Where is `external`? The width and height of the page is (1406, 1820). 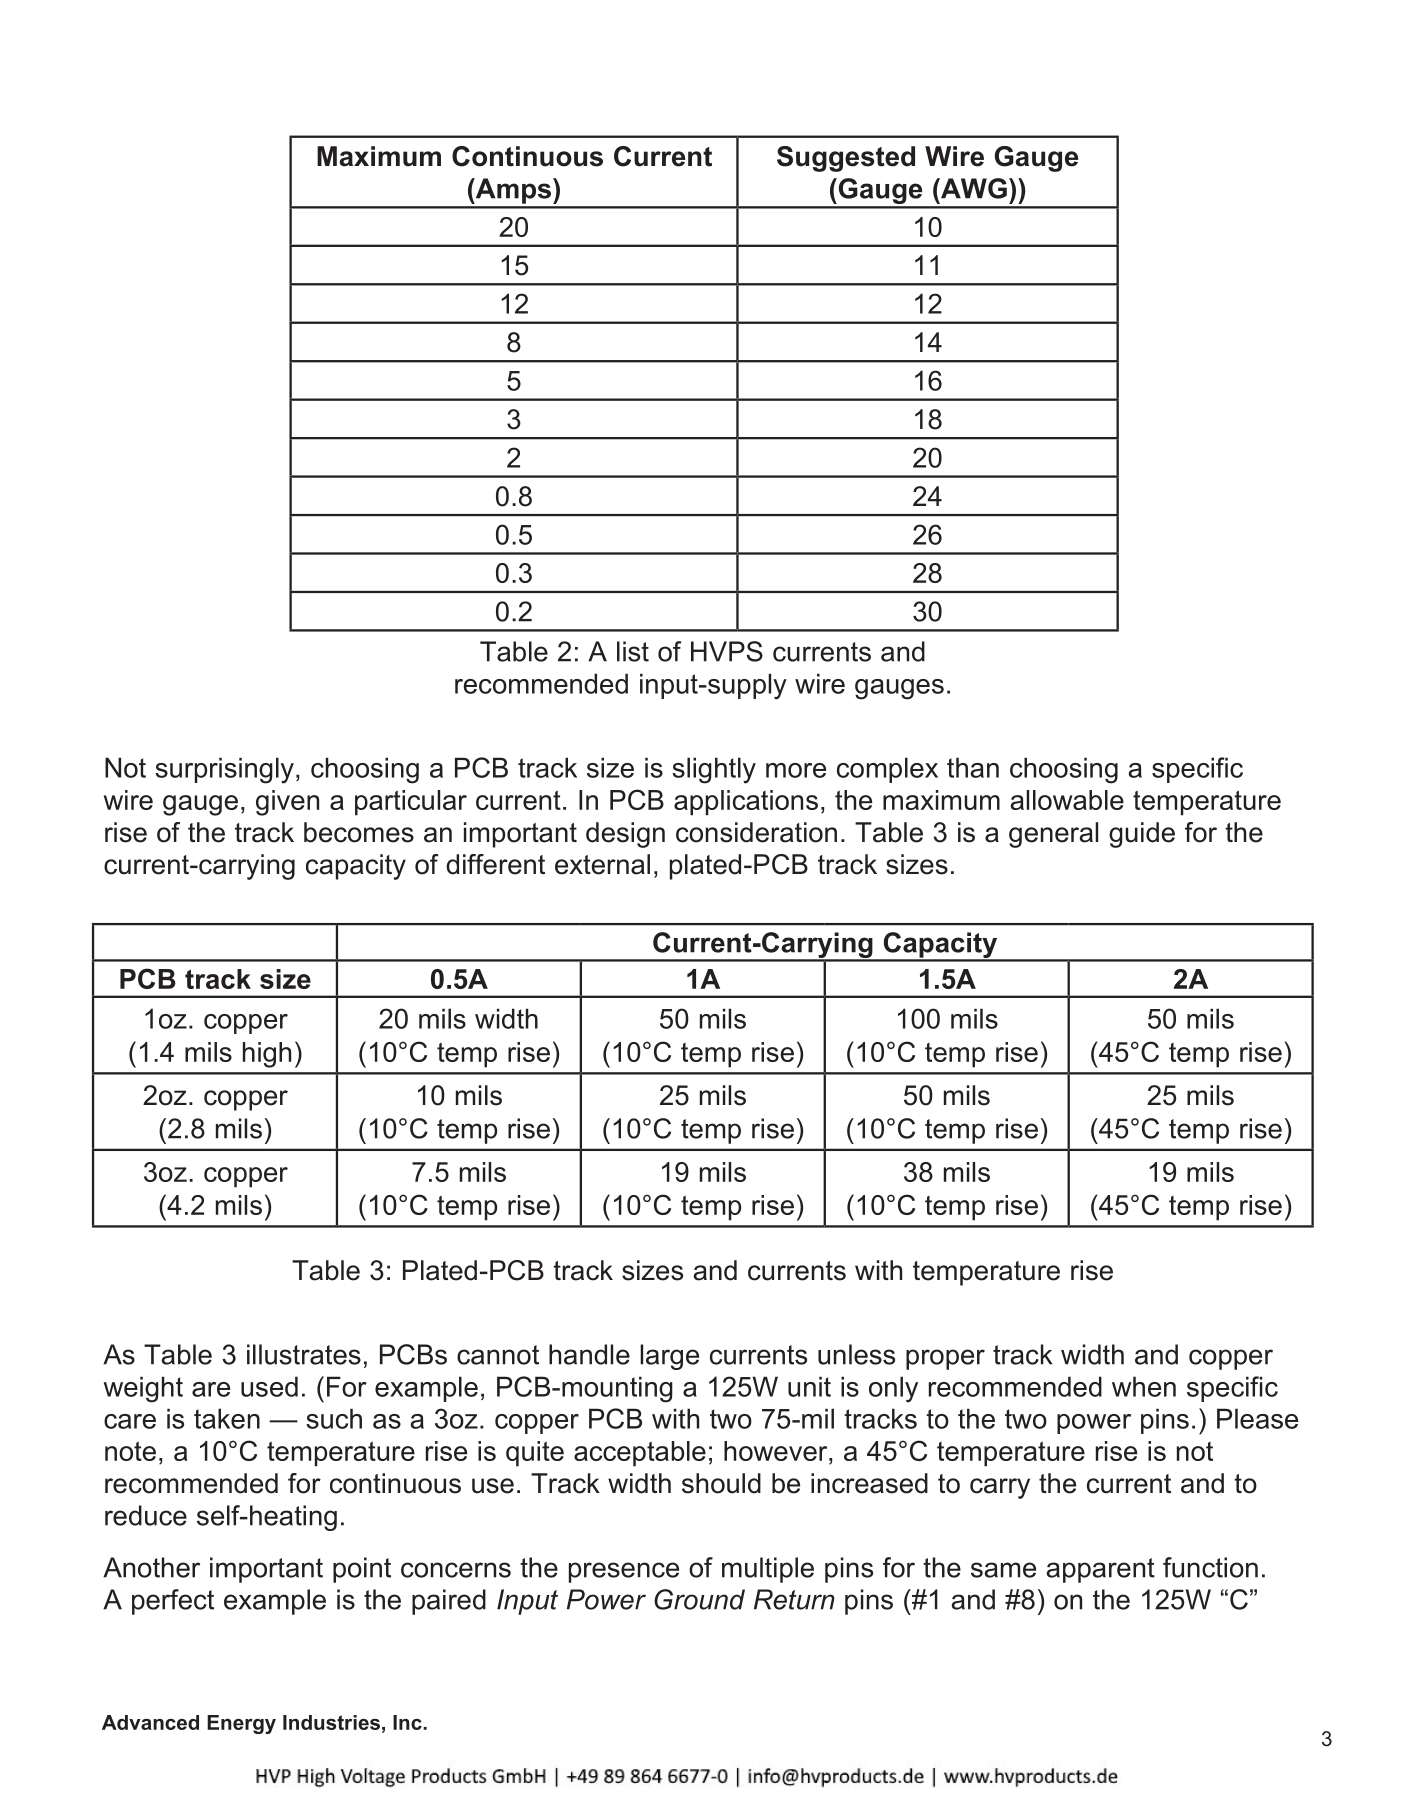
external is located at coordinates (602, 864).
